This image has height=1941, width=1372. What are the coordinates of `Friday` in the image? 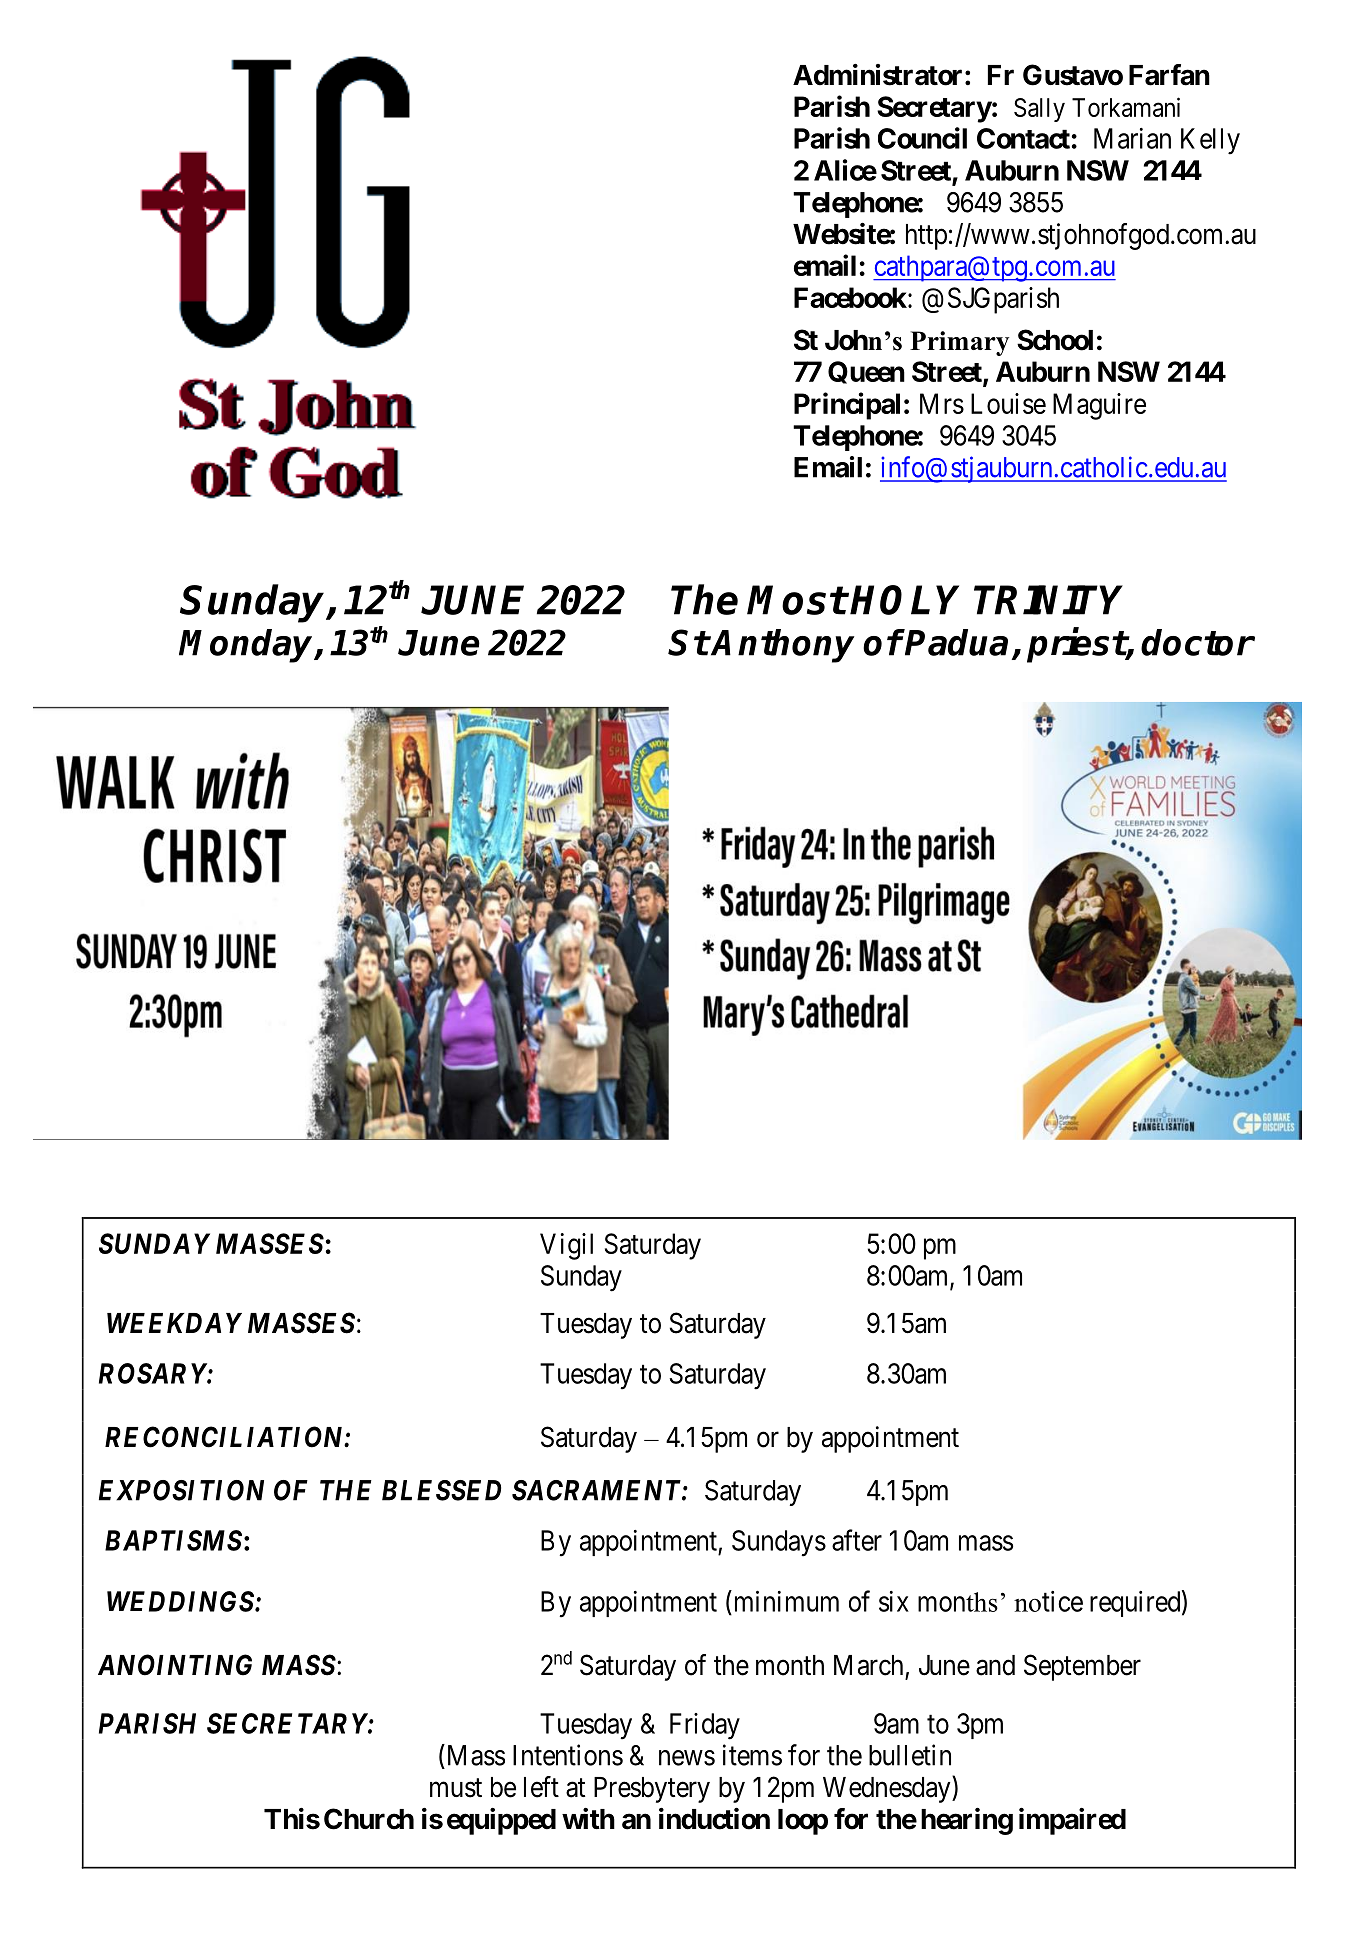 It's located at (705, 1726).
